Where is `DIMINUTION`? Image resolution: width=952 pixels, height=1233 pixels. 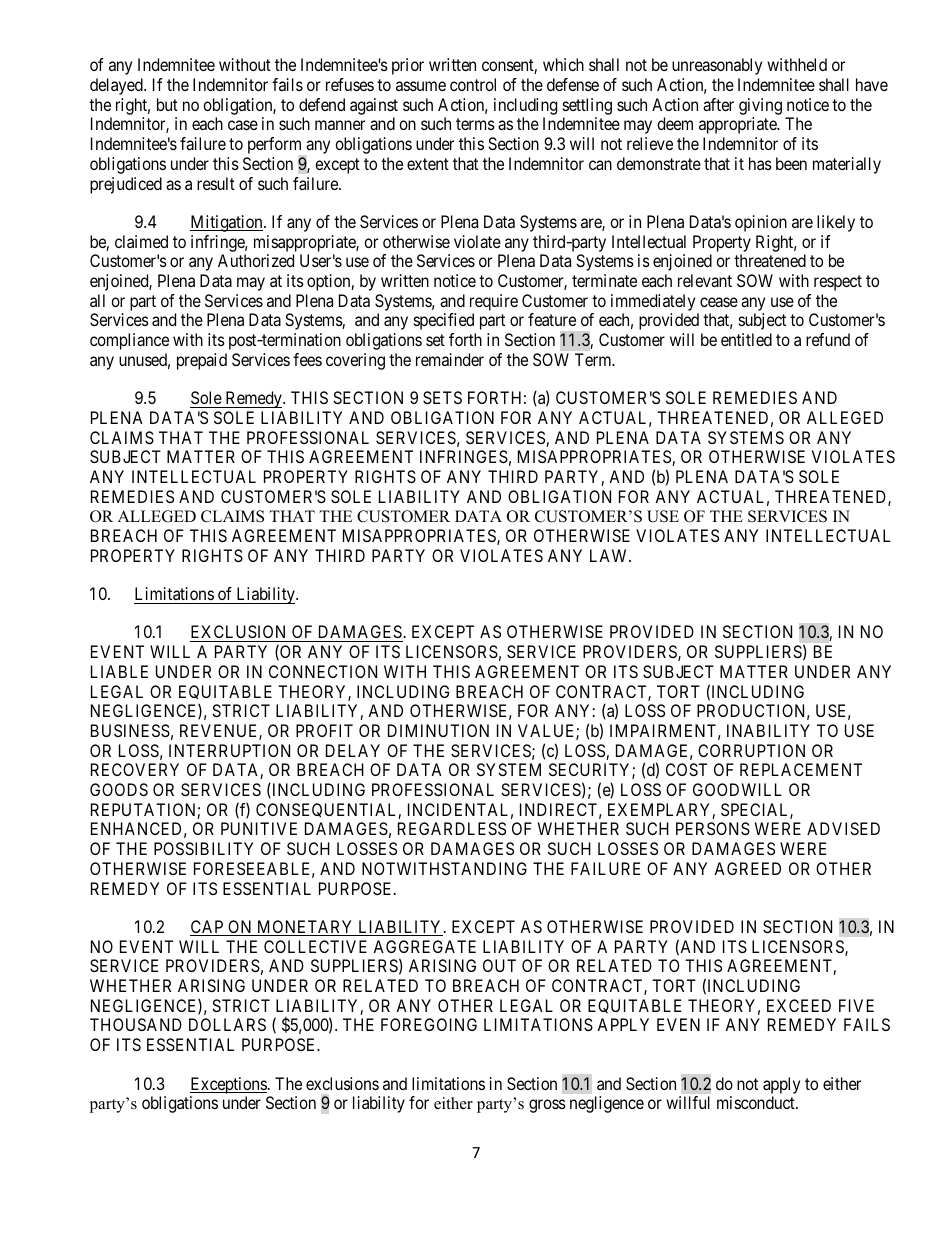 DIMINUTION is located at coordinates (438, 730).
